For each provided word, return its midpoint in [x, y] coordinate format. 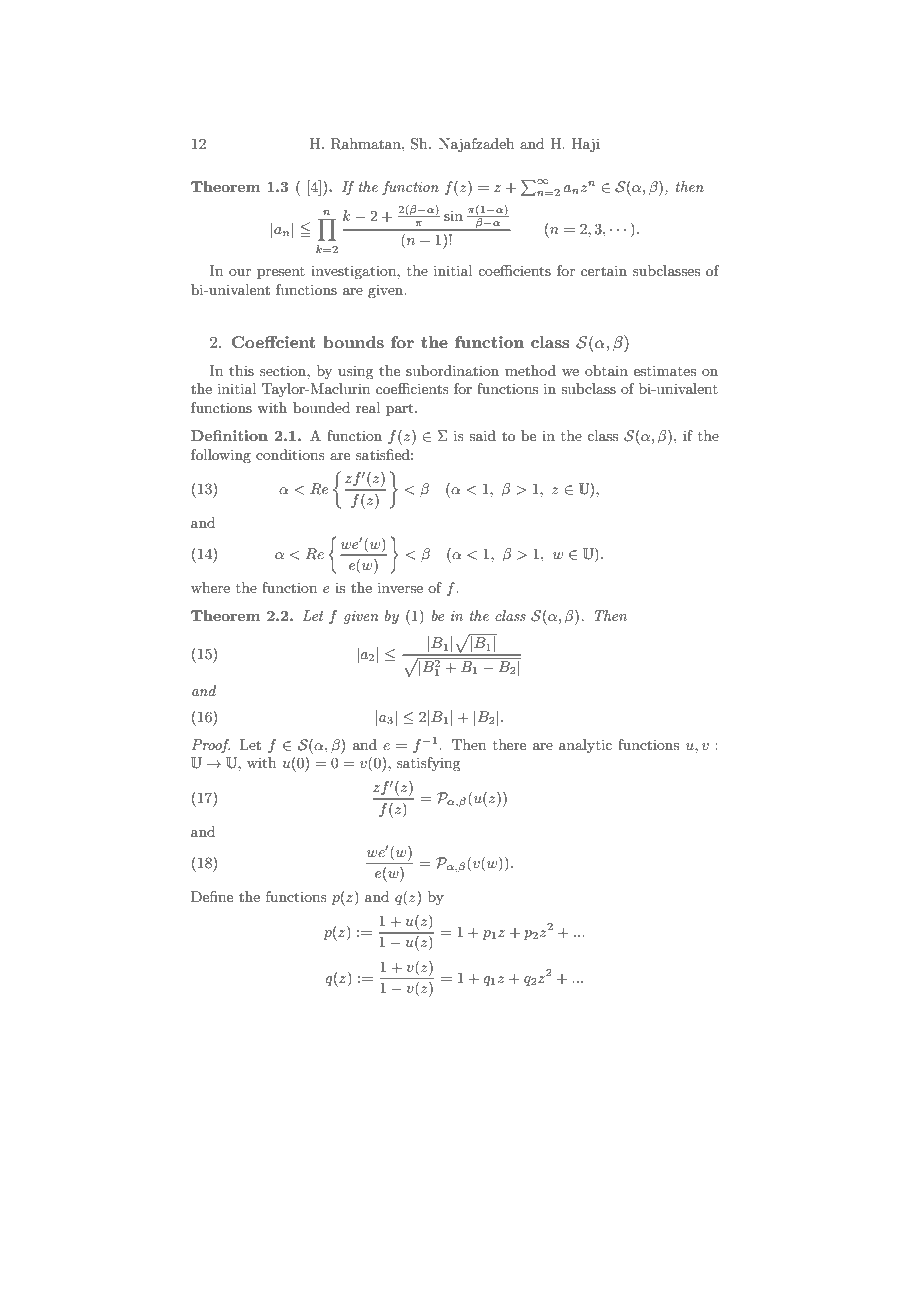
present [281, 273]
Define [212, 896]
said [482, 435]
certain [604, 270]
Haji [585, 145]
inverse [400, 587]
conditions [290, 454]
